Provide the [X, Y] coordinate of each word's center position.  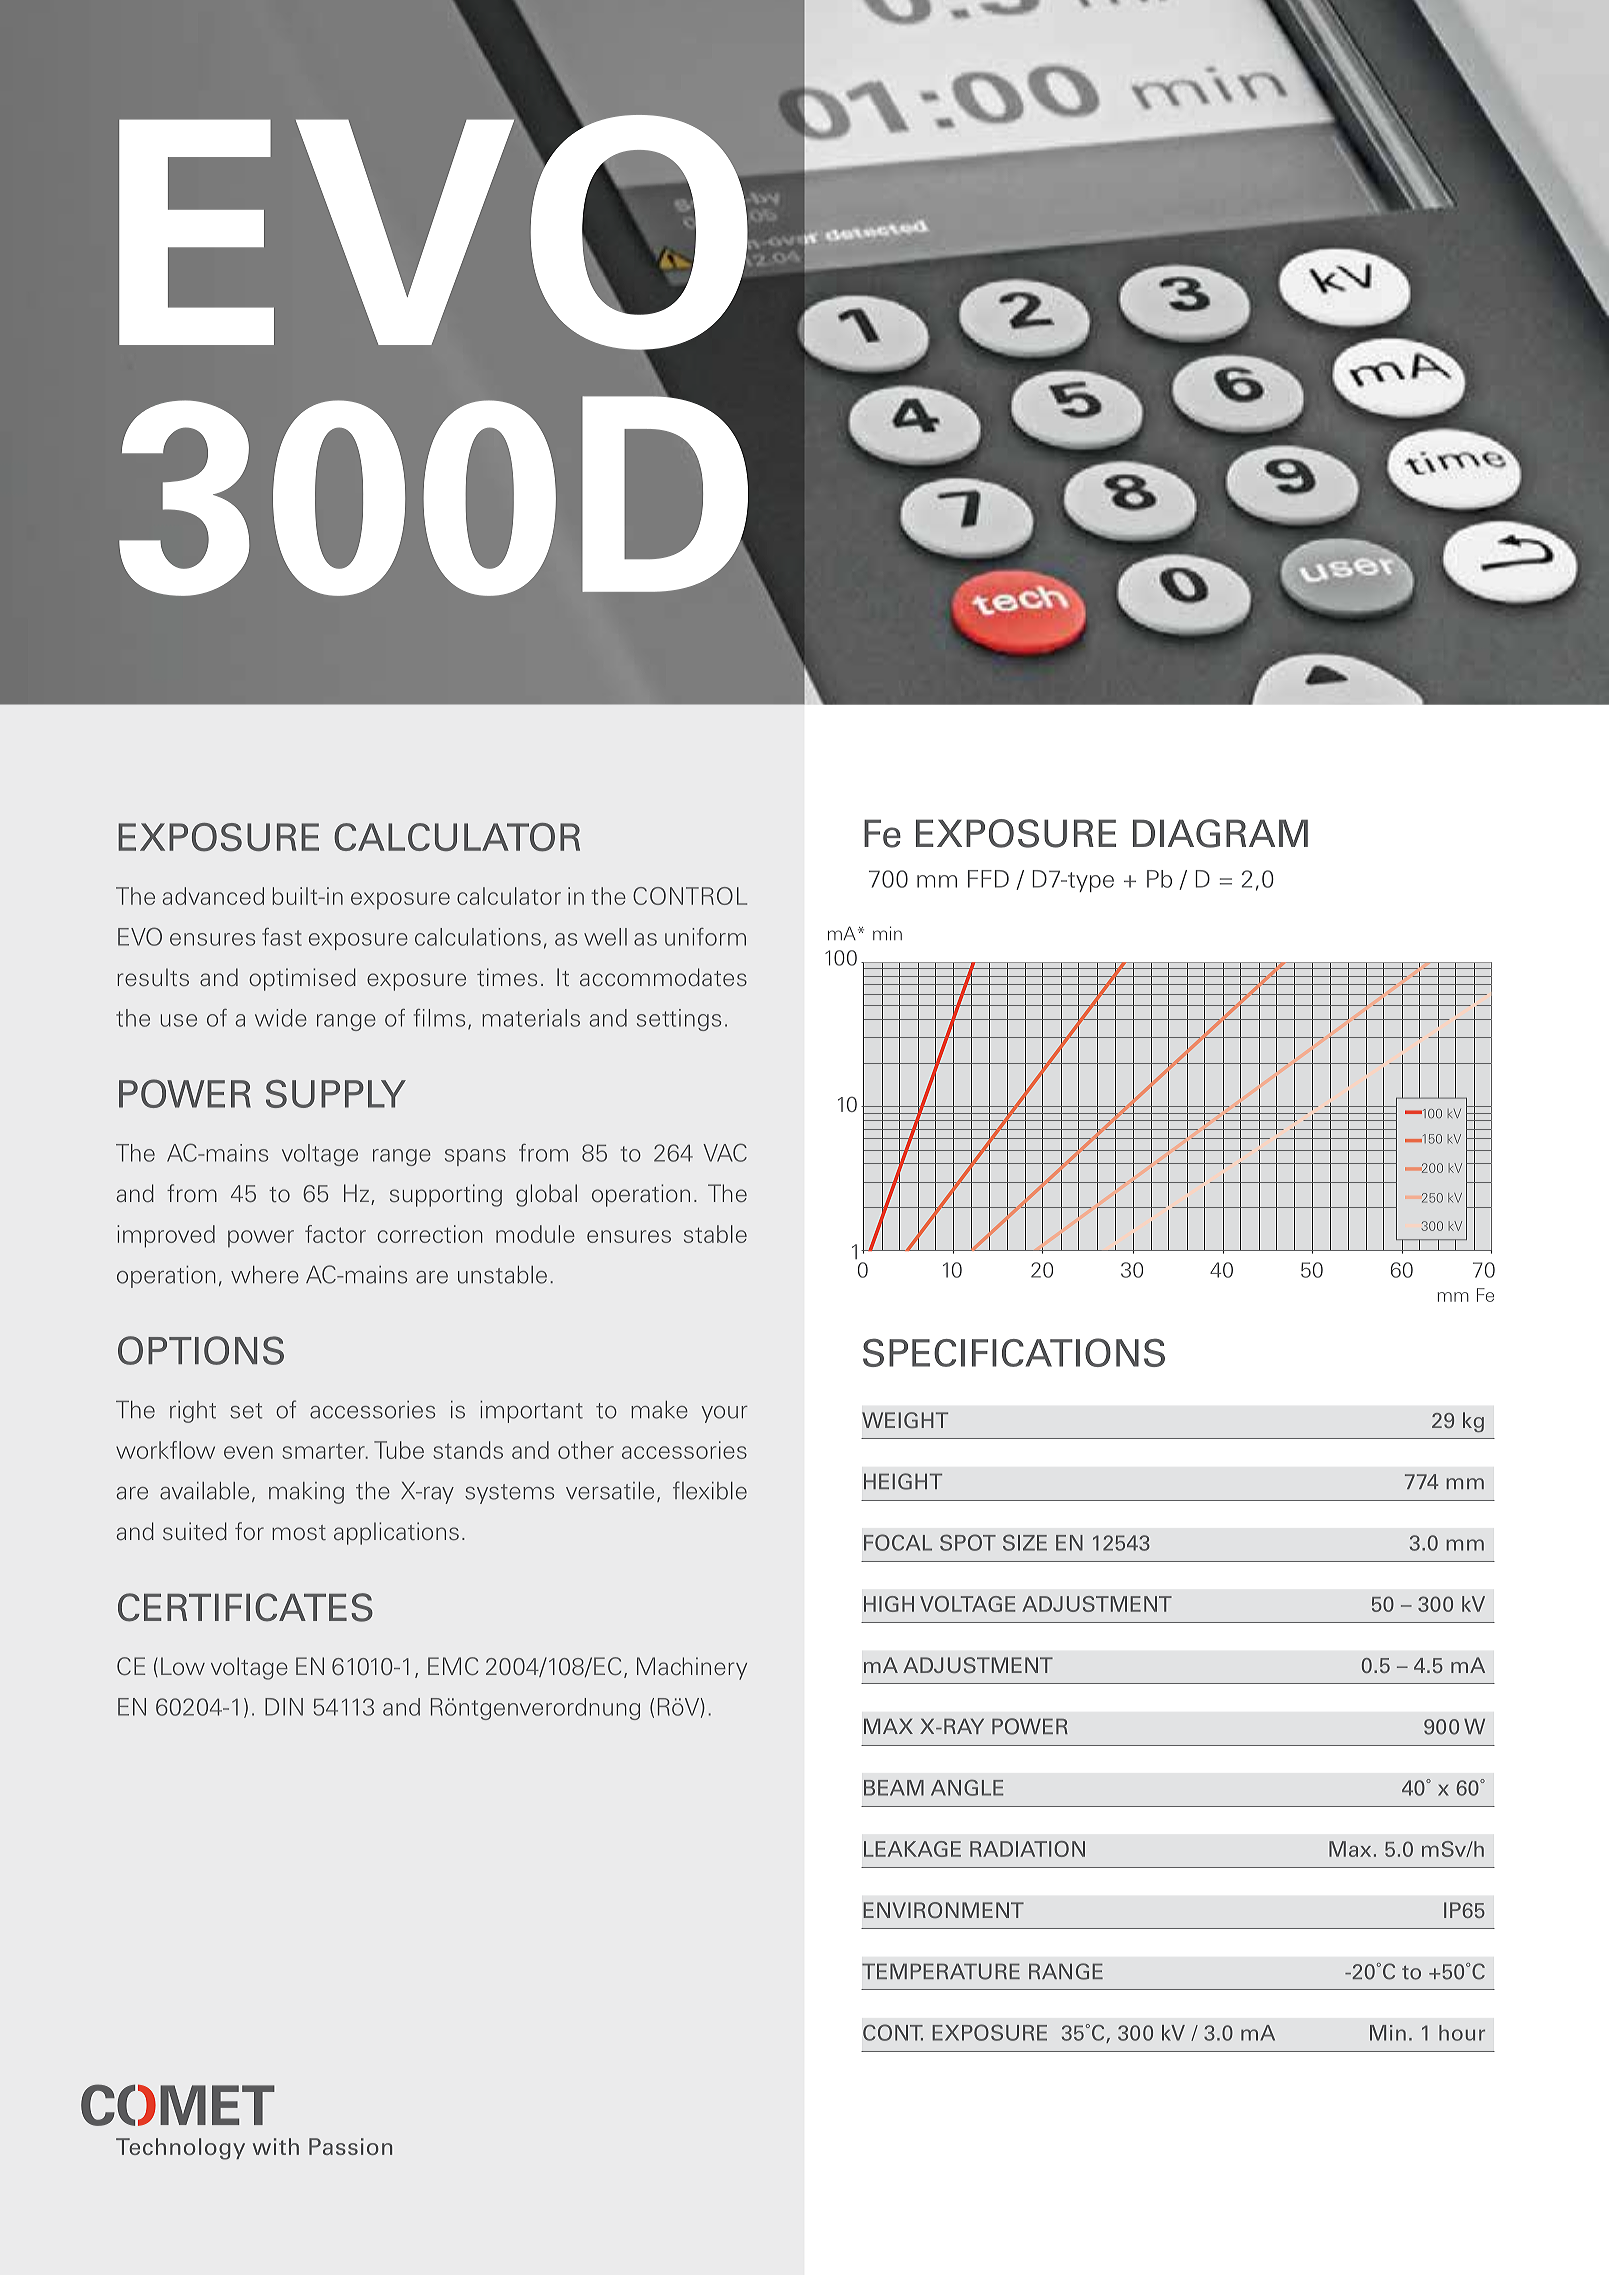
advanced [213, 896]
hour [1462, 2033]
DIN [284, 1707]
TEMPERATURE [941, 1971]
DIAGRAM [1220, 833]
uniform [705, 937]
